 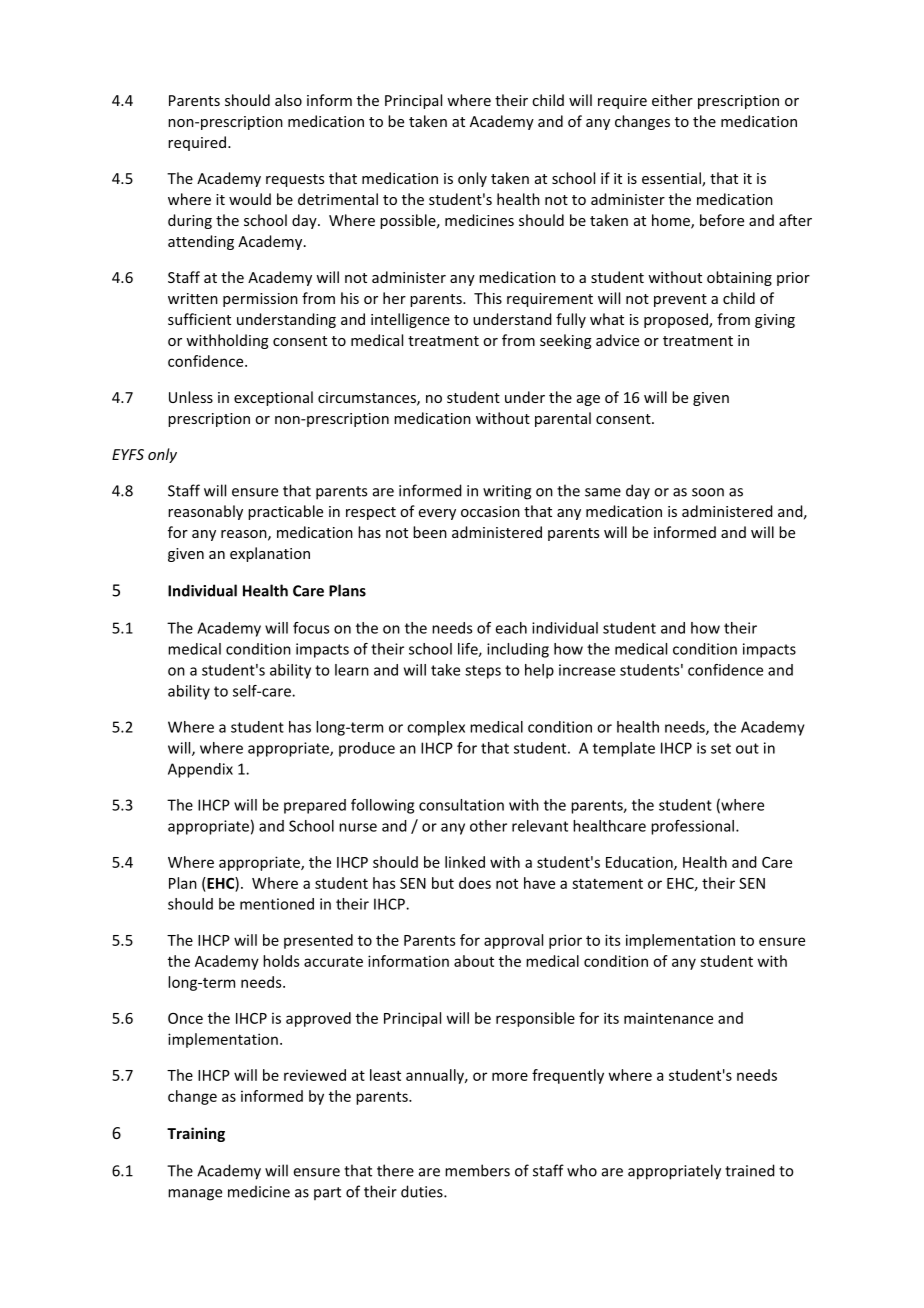 I want to click on mentioned, so click(x=277, y=904).
